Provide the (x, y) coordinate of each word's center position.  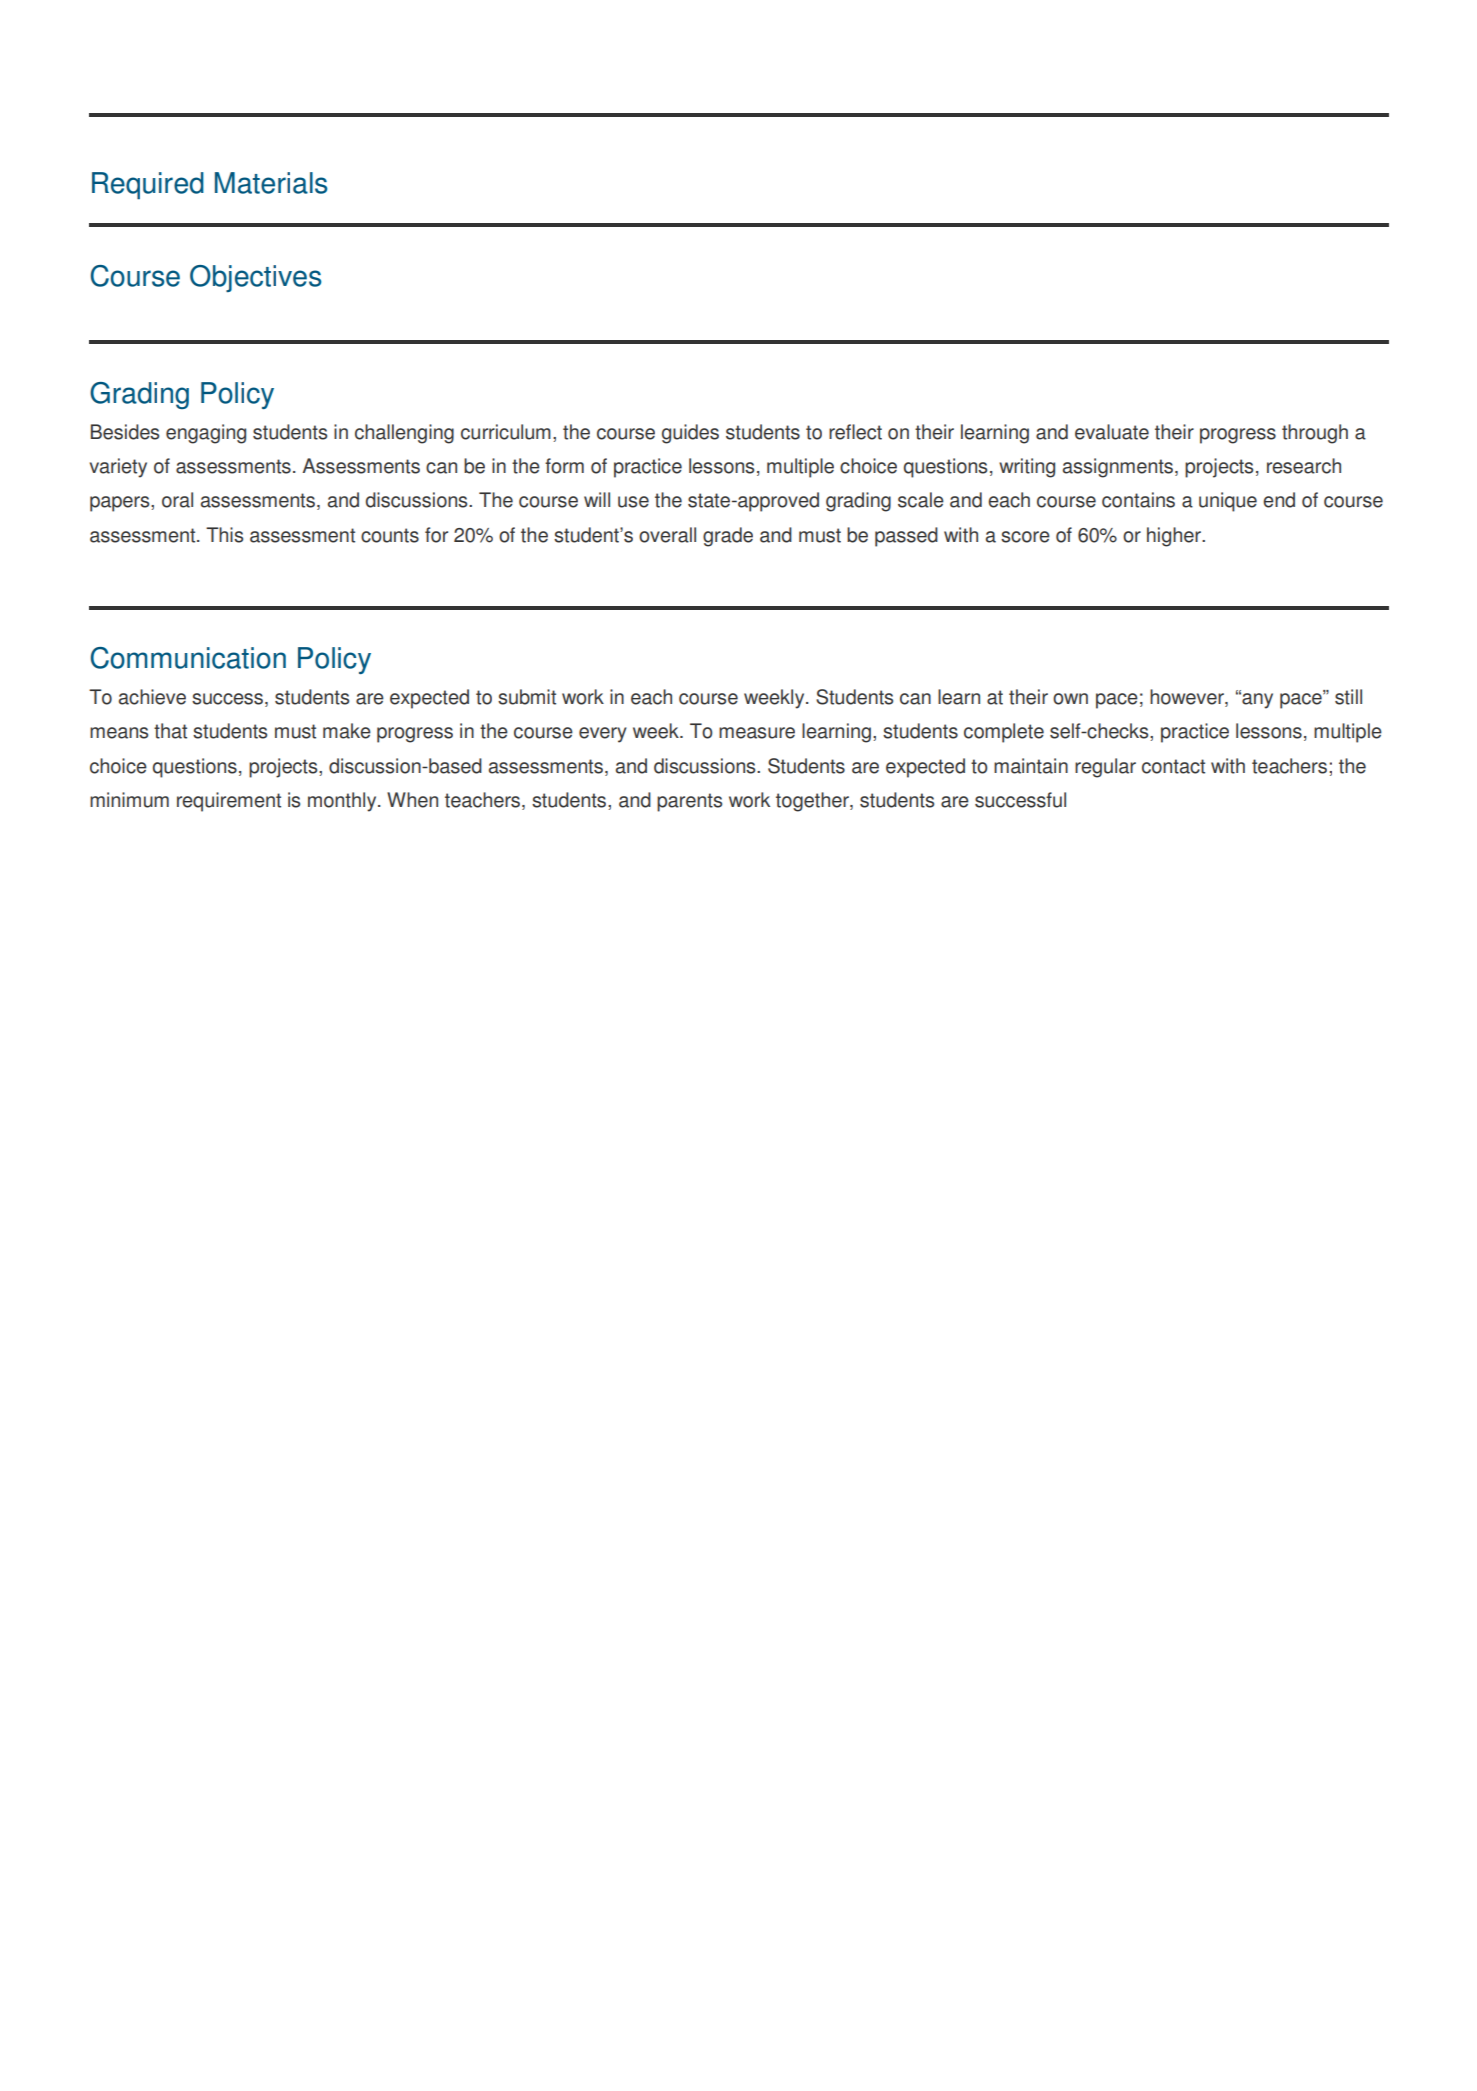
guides (690, 434)
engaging (206, 434)
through (1315, 434)
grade (728, 537)
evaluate (1112, 432)
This (224, 535)
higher (1175, 537)
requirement (229, 802)
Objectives (255, 278)
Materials (271, 183)
